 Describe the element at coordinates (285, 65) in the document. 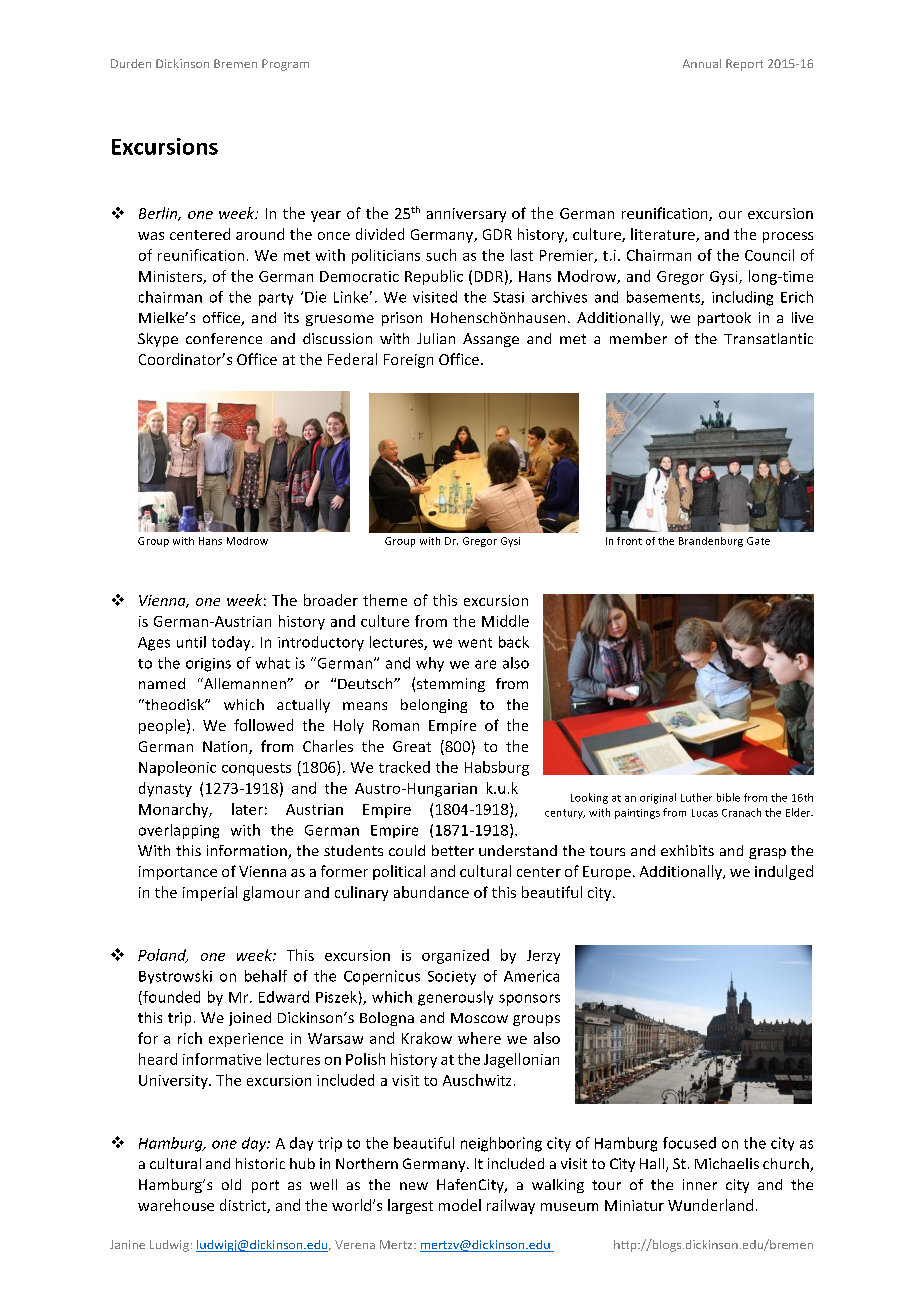

I see `Program` at that location.
